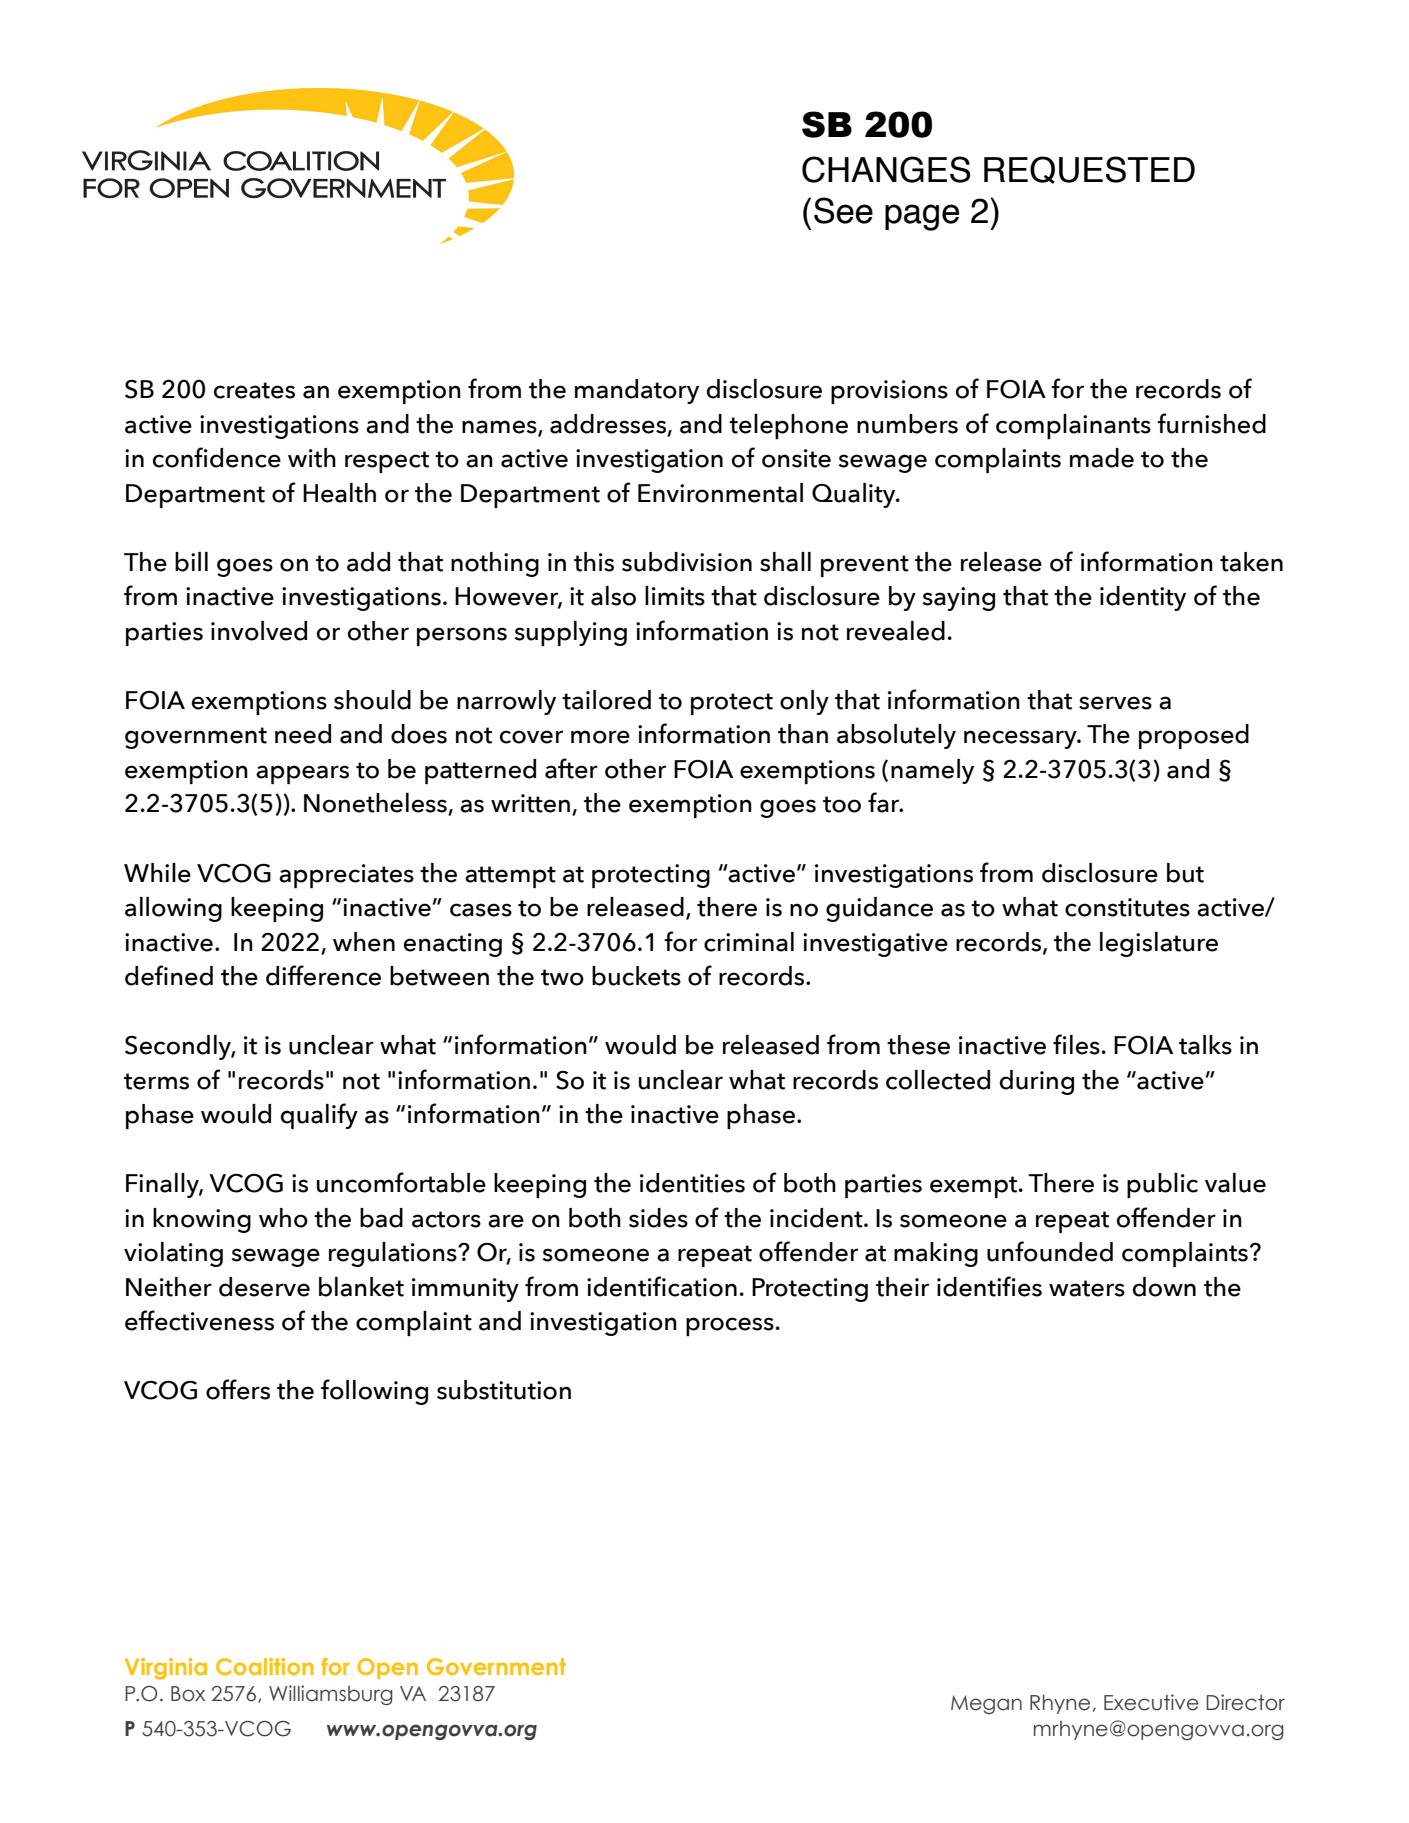 The height and width of the screenshot is (1823, 1409). Describe the element at coordinates (843, 210) in the screenshot. I see `See` at that location.
